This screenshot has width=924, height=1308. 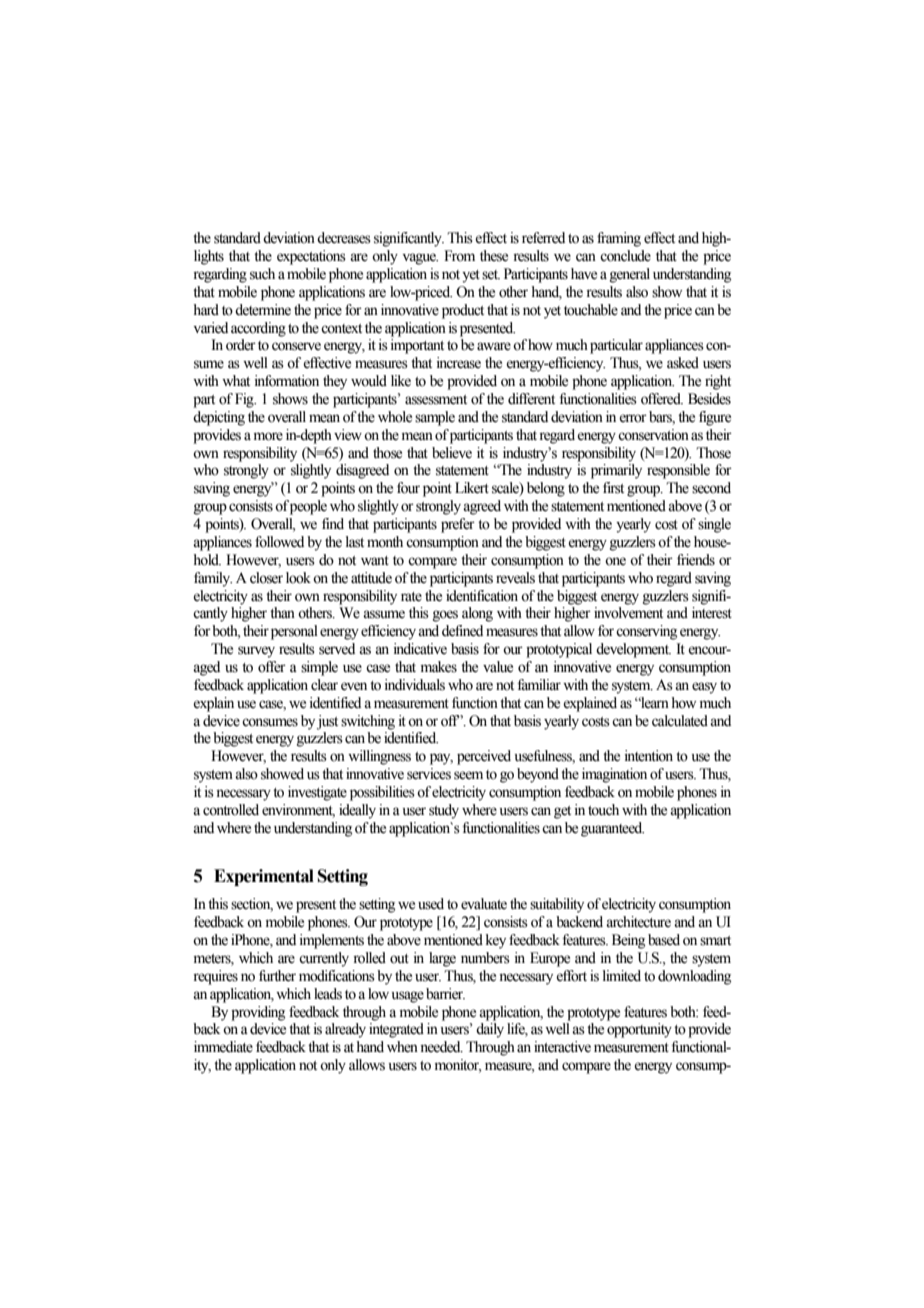 What do you see at coordinates (452, 453) in the screenshot?
I see `believe` at bounding box center [452, 453].
